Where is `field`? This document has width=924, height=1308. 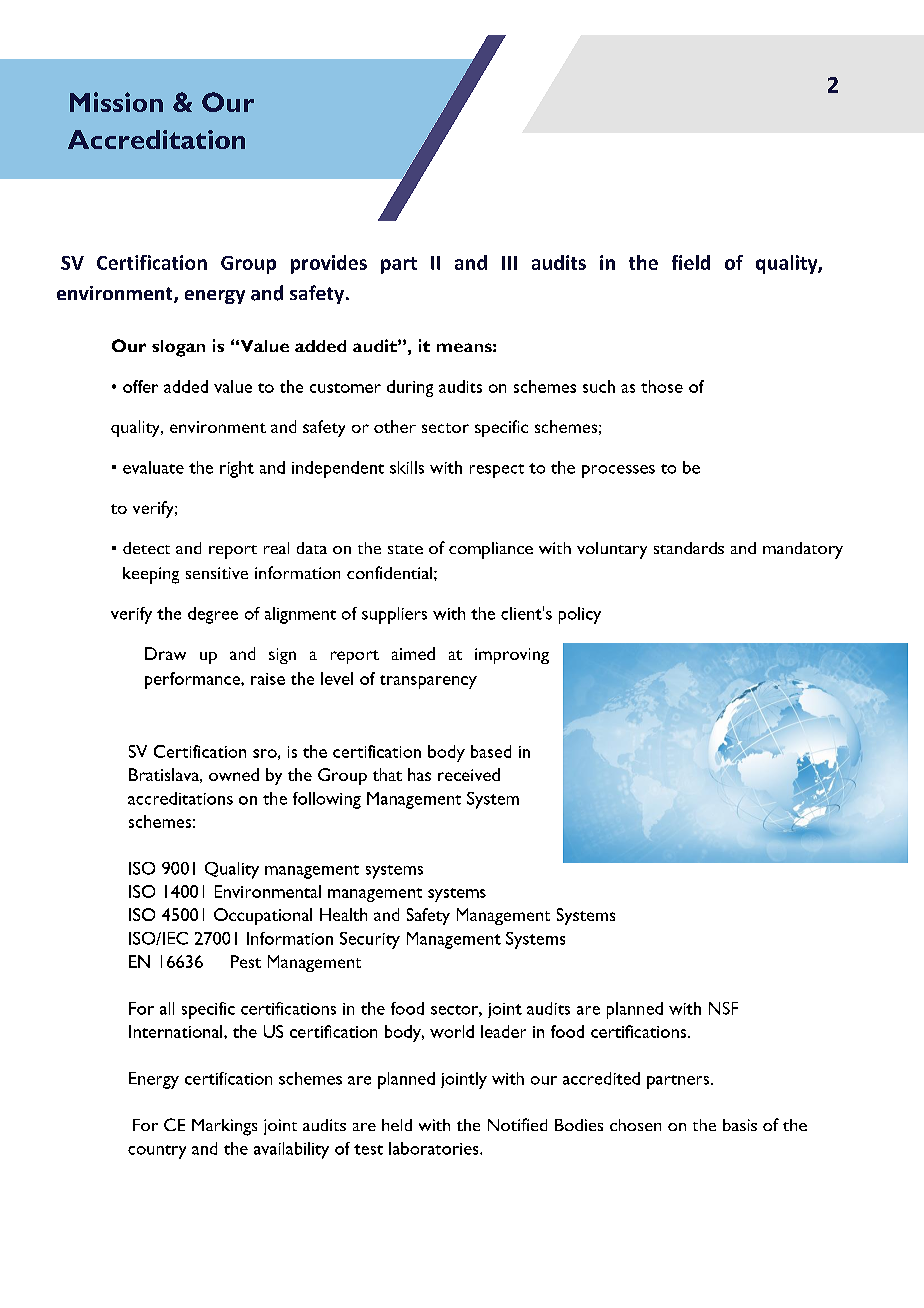 field is located at coordinates (691, 262).
